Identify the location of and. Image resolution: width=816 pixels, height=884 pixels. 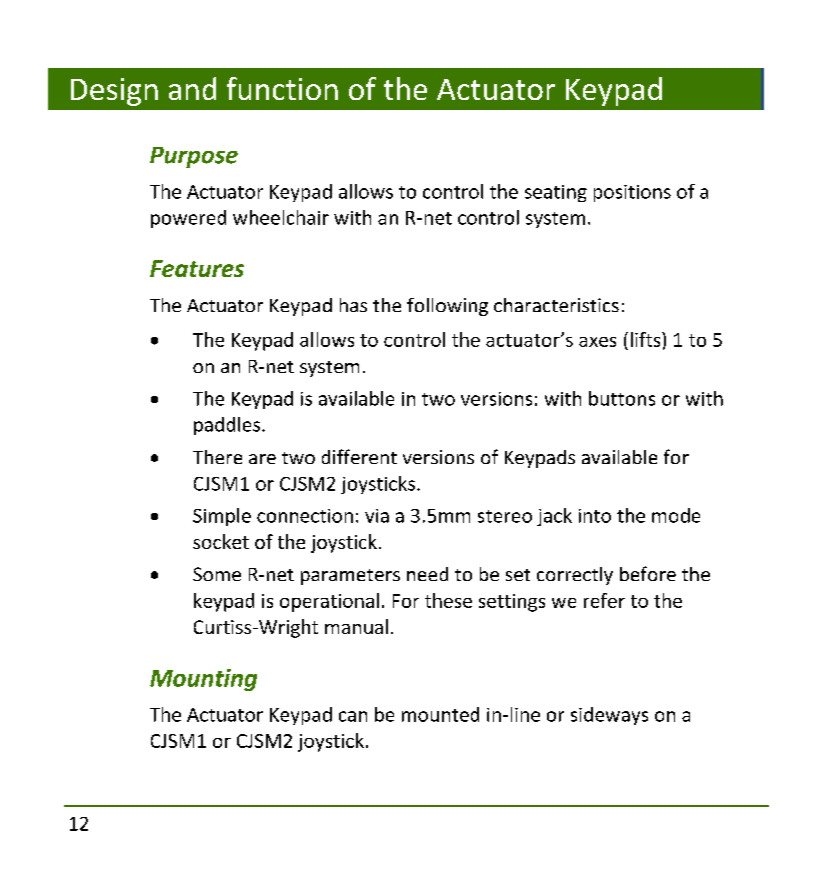
(192, 88).
